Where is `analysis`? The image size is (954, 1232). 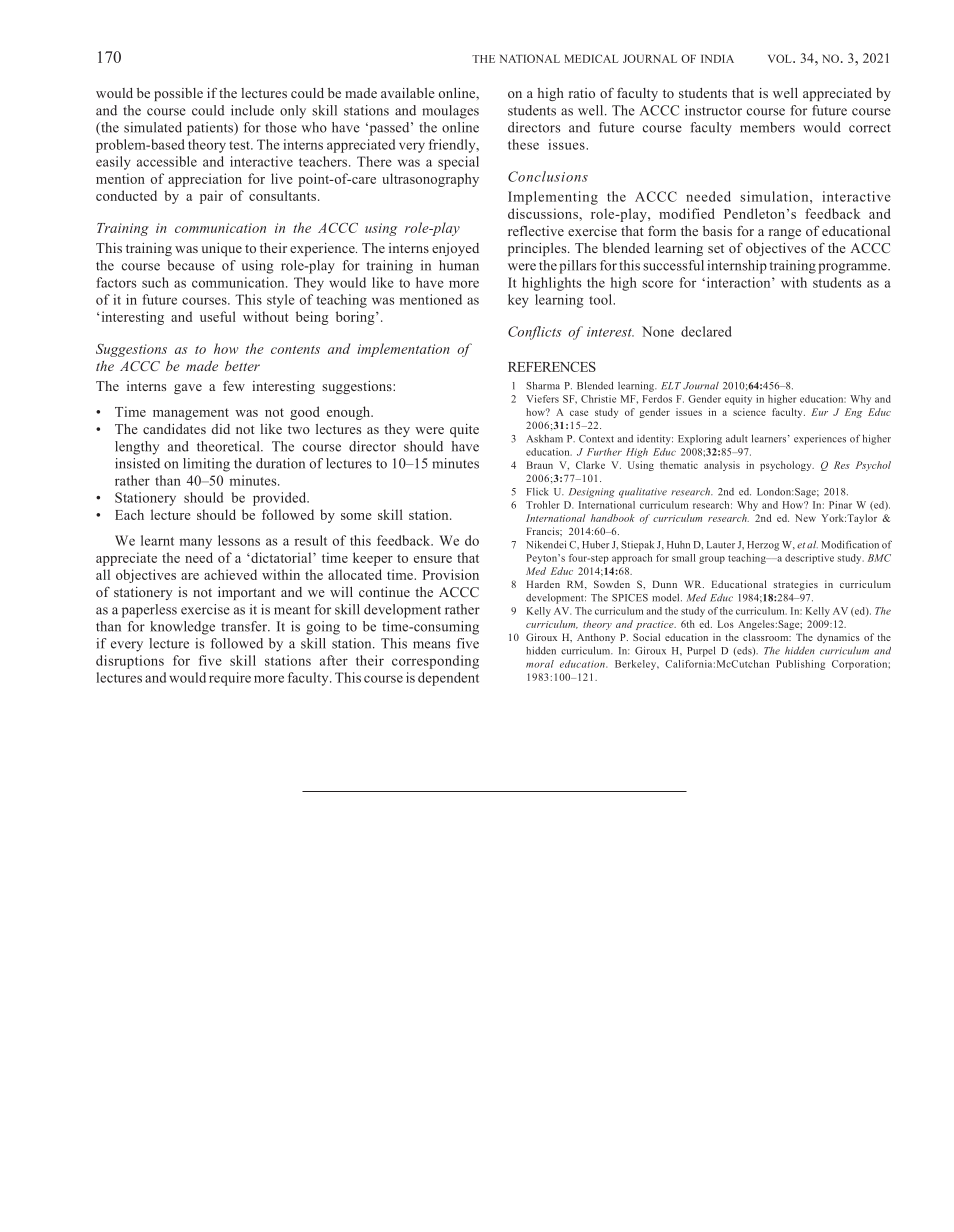 analysis is located at coordinates (722, 466).
